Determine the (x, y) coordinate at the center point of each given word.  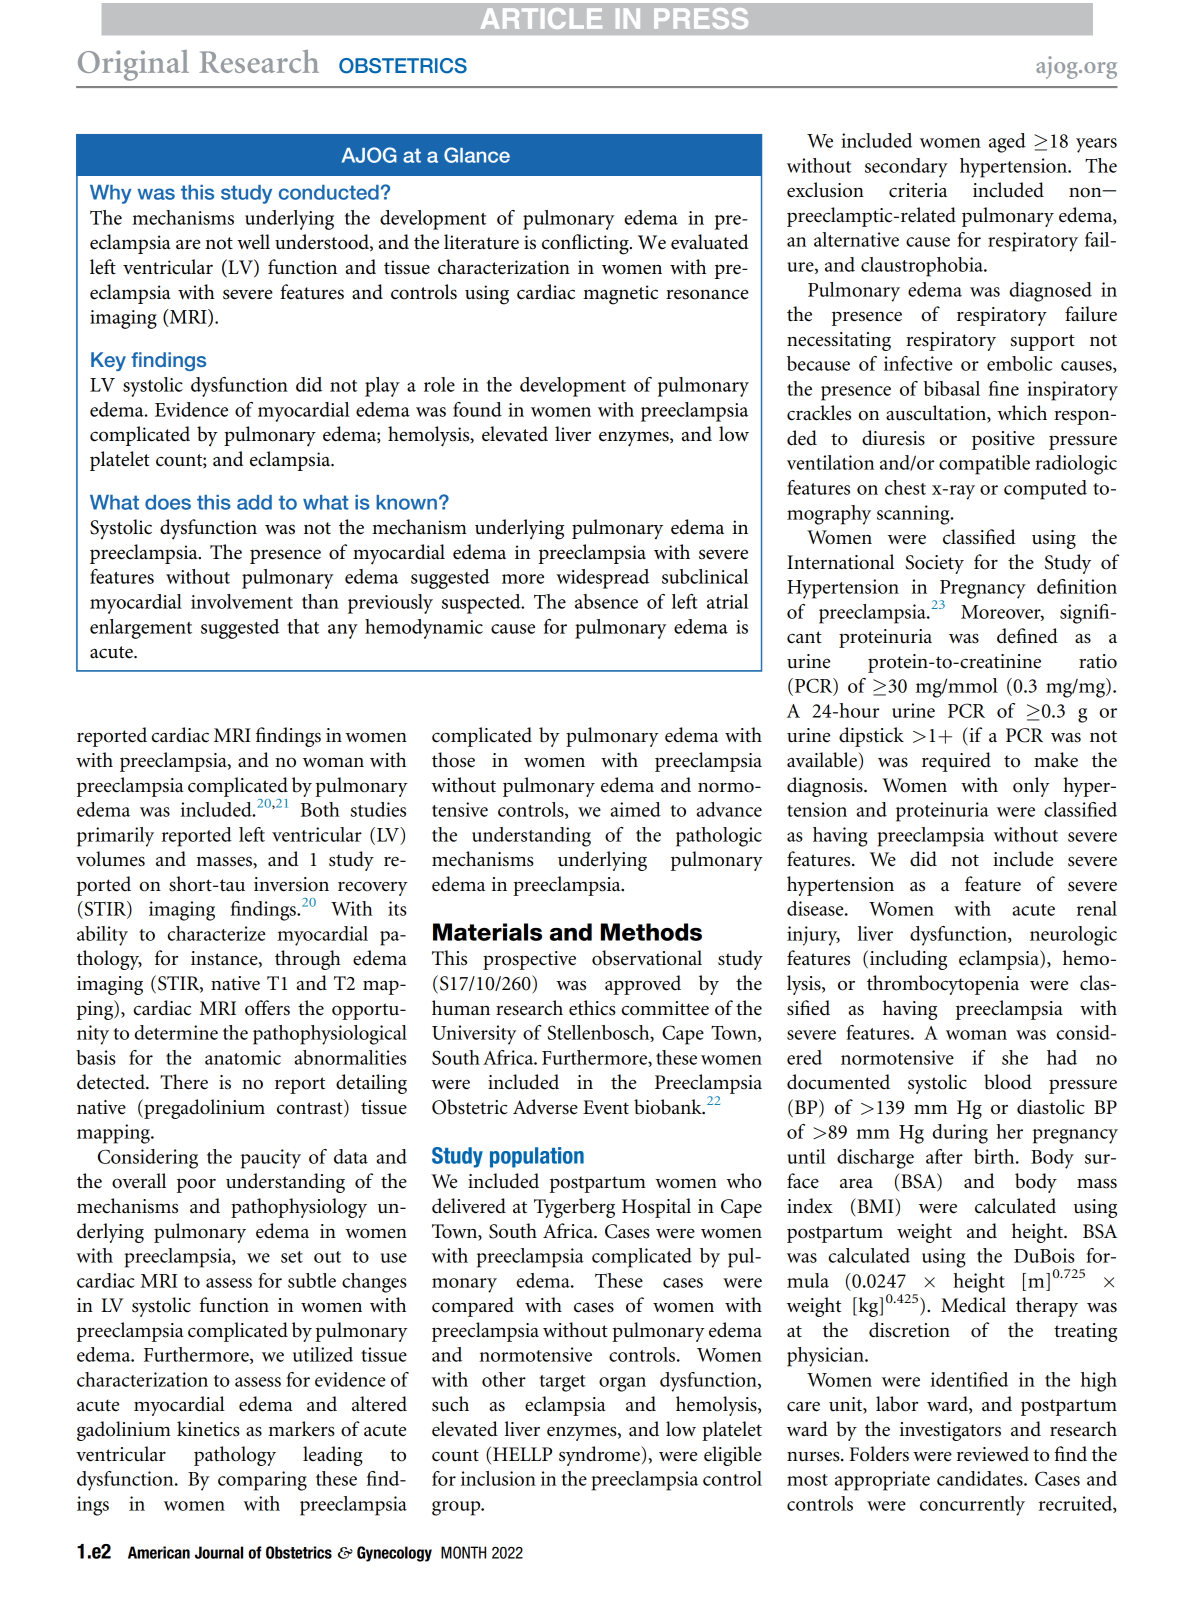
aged (1007, 143)
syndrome (600, 1456)
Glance (477, 155)
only (1031, 787)
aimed (635, 809)
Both (320, 809)
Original (133, 65)
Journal (219, 1552)
